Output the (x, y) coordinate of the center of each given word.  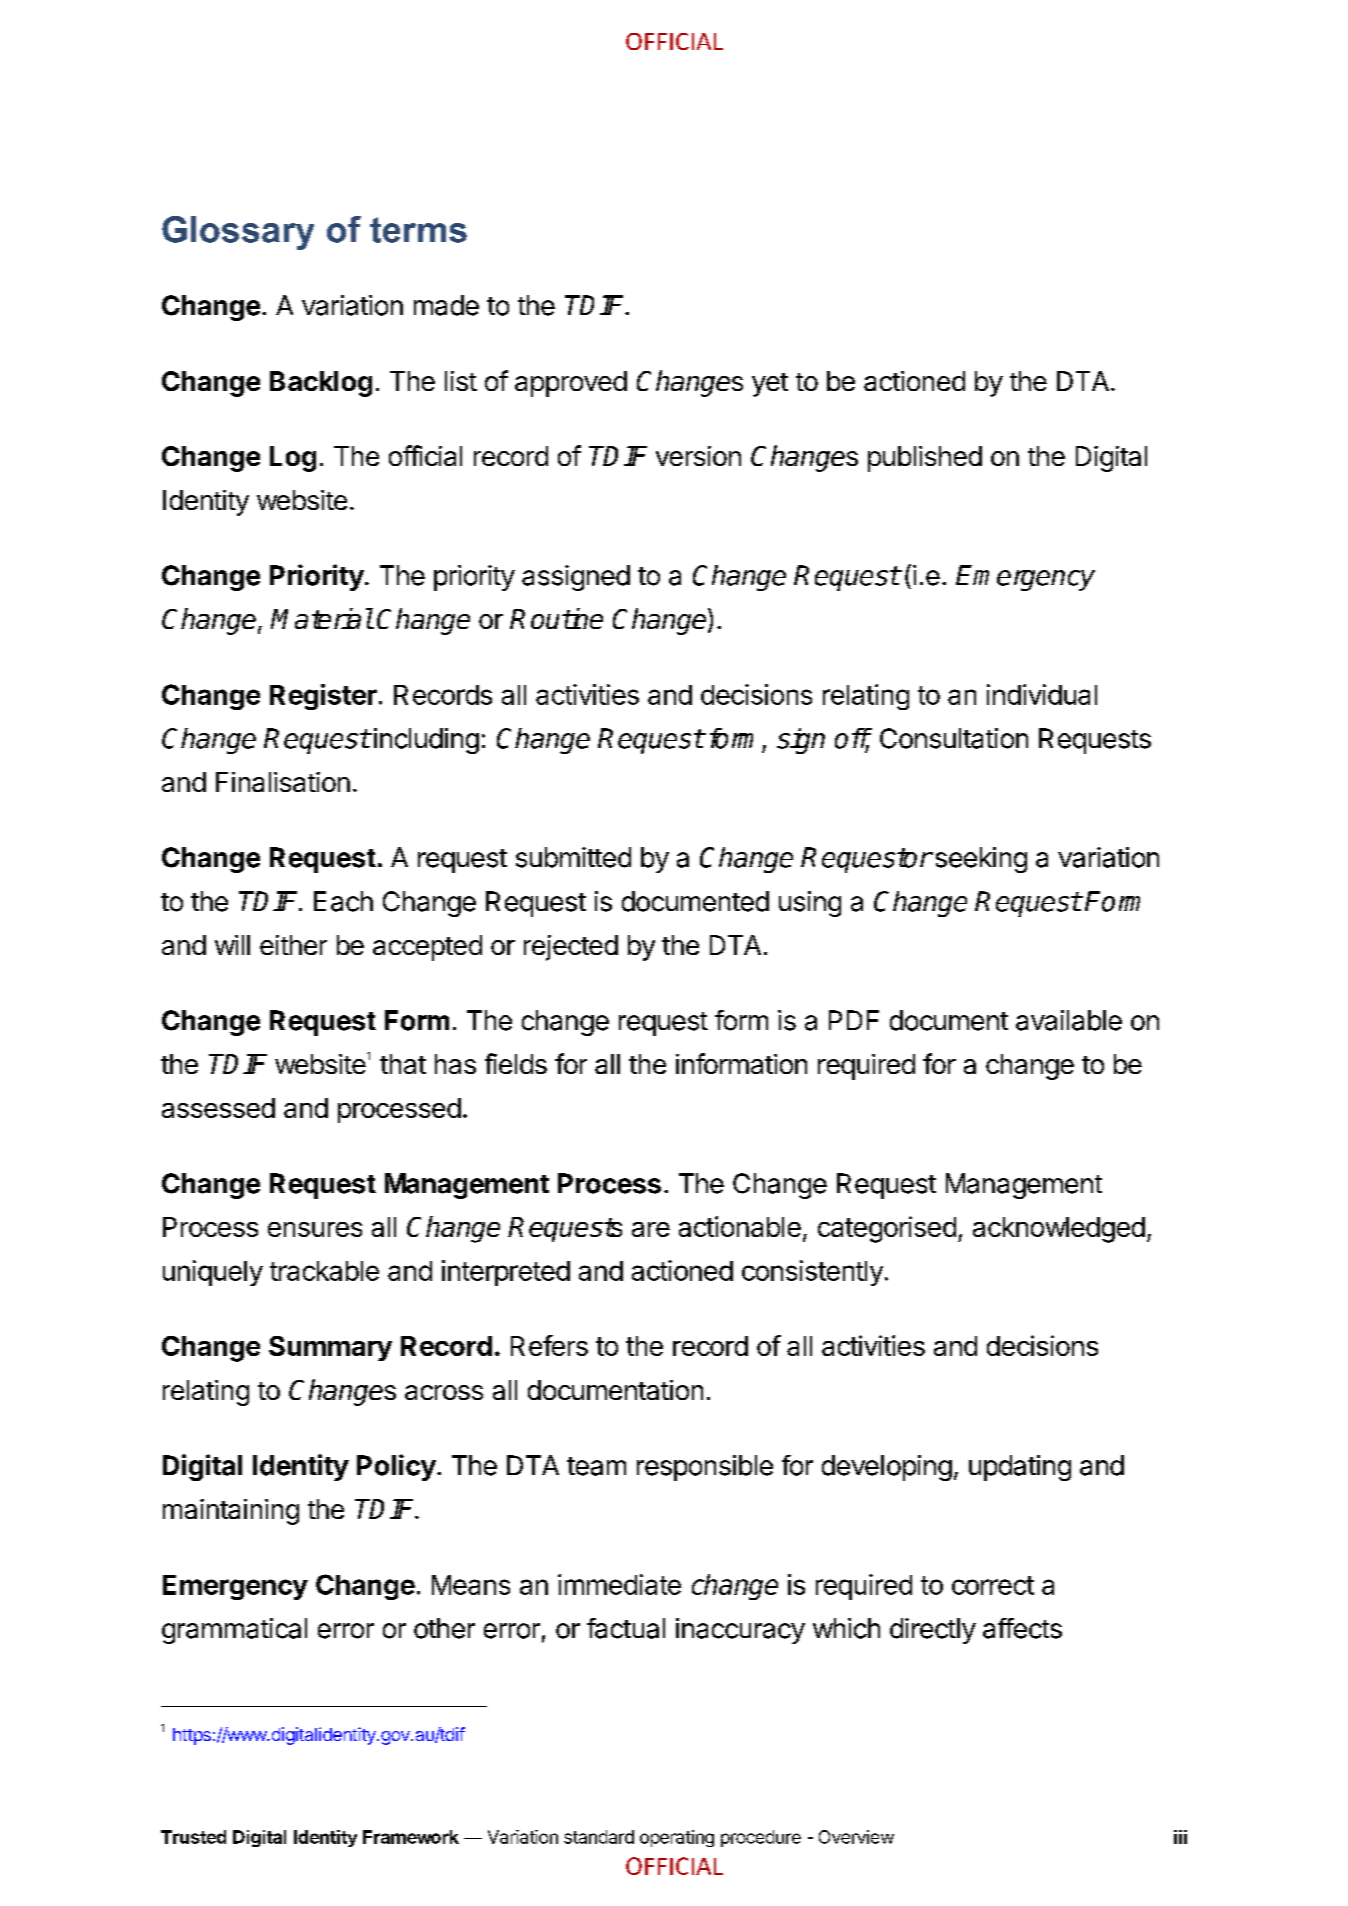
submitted (573, 857)
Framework (411, 1837)
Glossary (238, 233)
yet (770, 385)
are (651, 1229)
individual (1042, 694)
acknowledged (1059, 1230)
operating (677, 1838)
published (925, 459)
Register (323, 697)
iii (1180, 1837)
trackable (324, 1271)
